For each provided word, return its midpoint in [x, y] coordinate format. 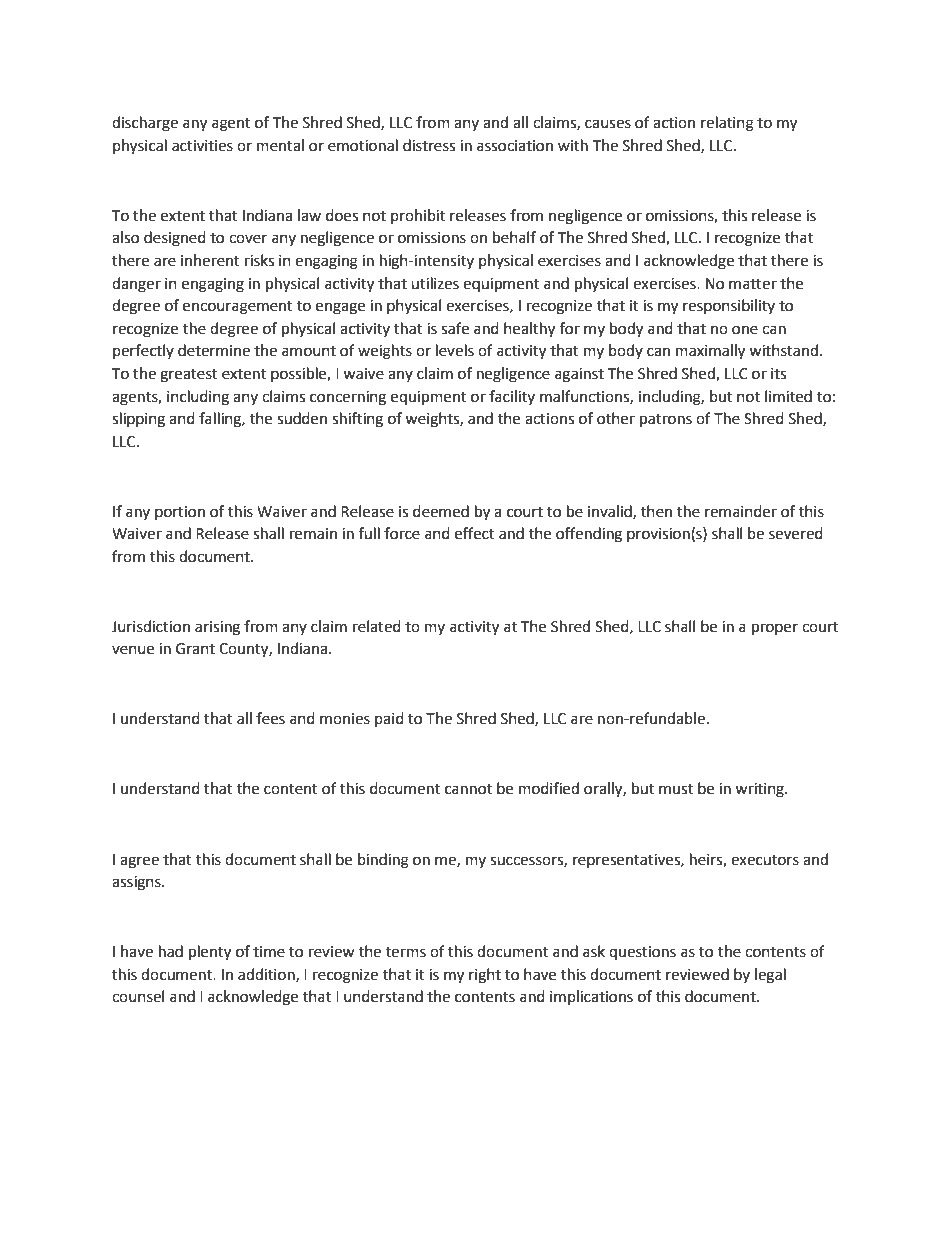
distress [429, 145]
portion [180, 513]
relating [727, 124]
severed [796, 533]
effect [475, 533]
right [485, 976]
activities [202, 146]
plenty [210, 953]
